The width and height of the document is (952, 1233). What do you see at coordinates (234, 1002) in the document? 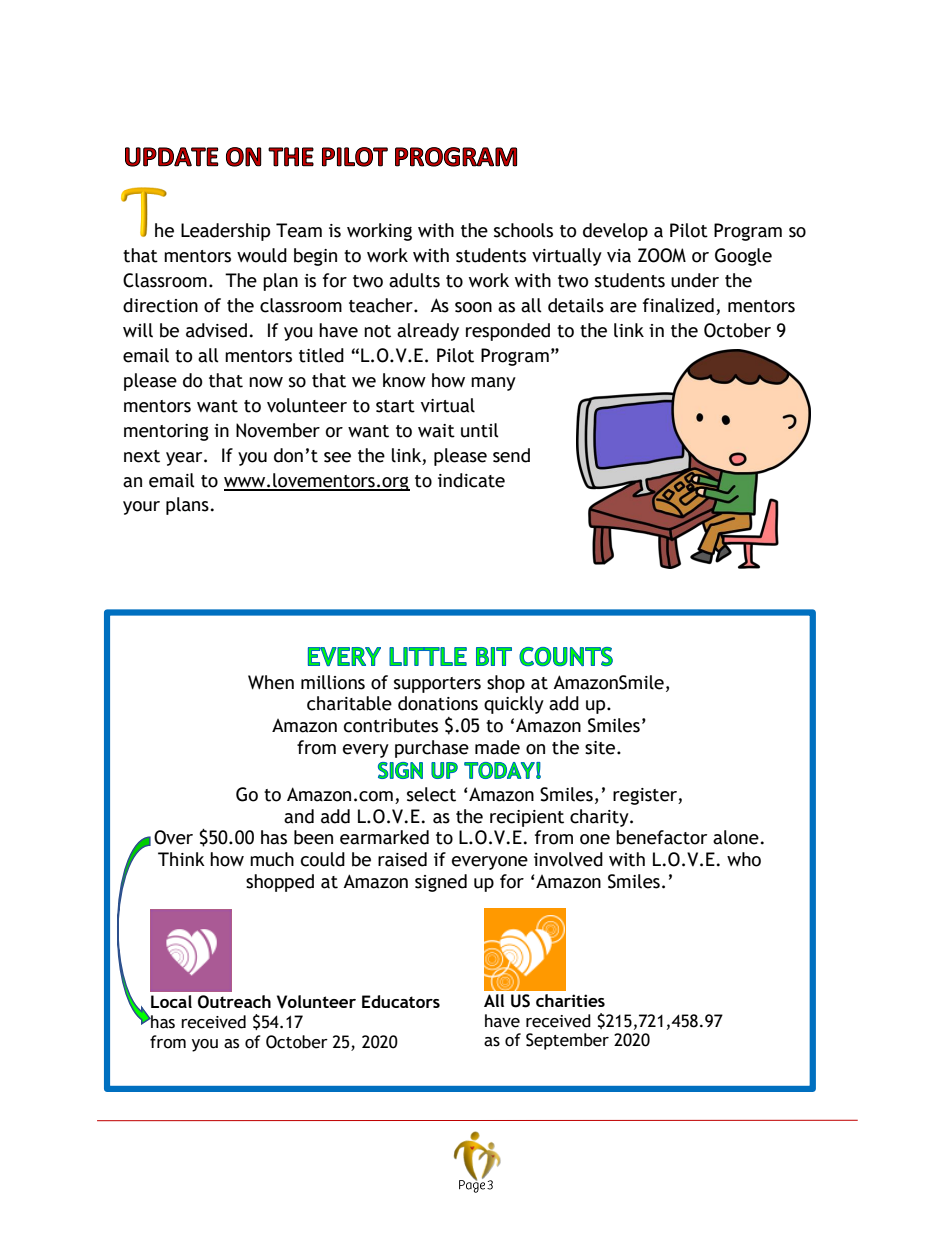
I see `Outreach` at bounding box center [234, 1002].
